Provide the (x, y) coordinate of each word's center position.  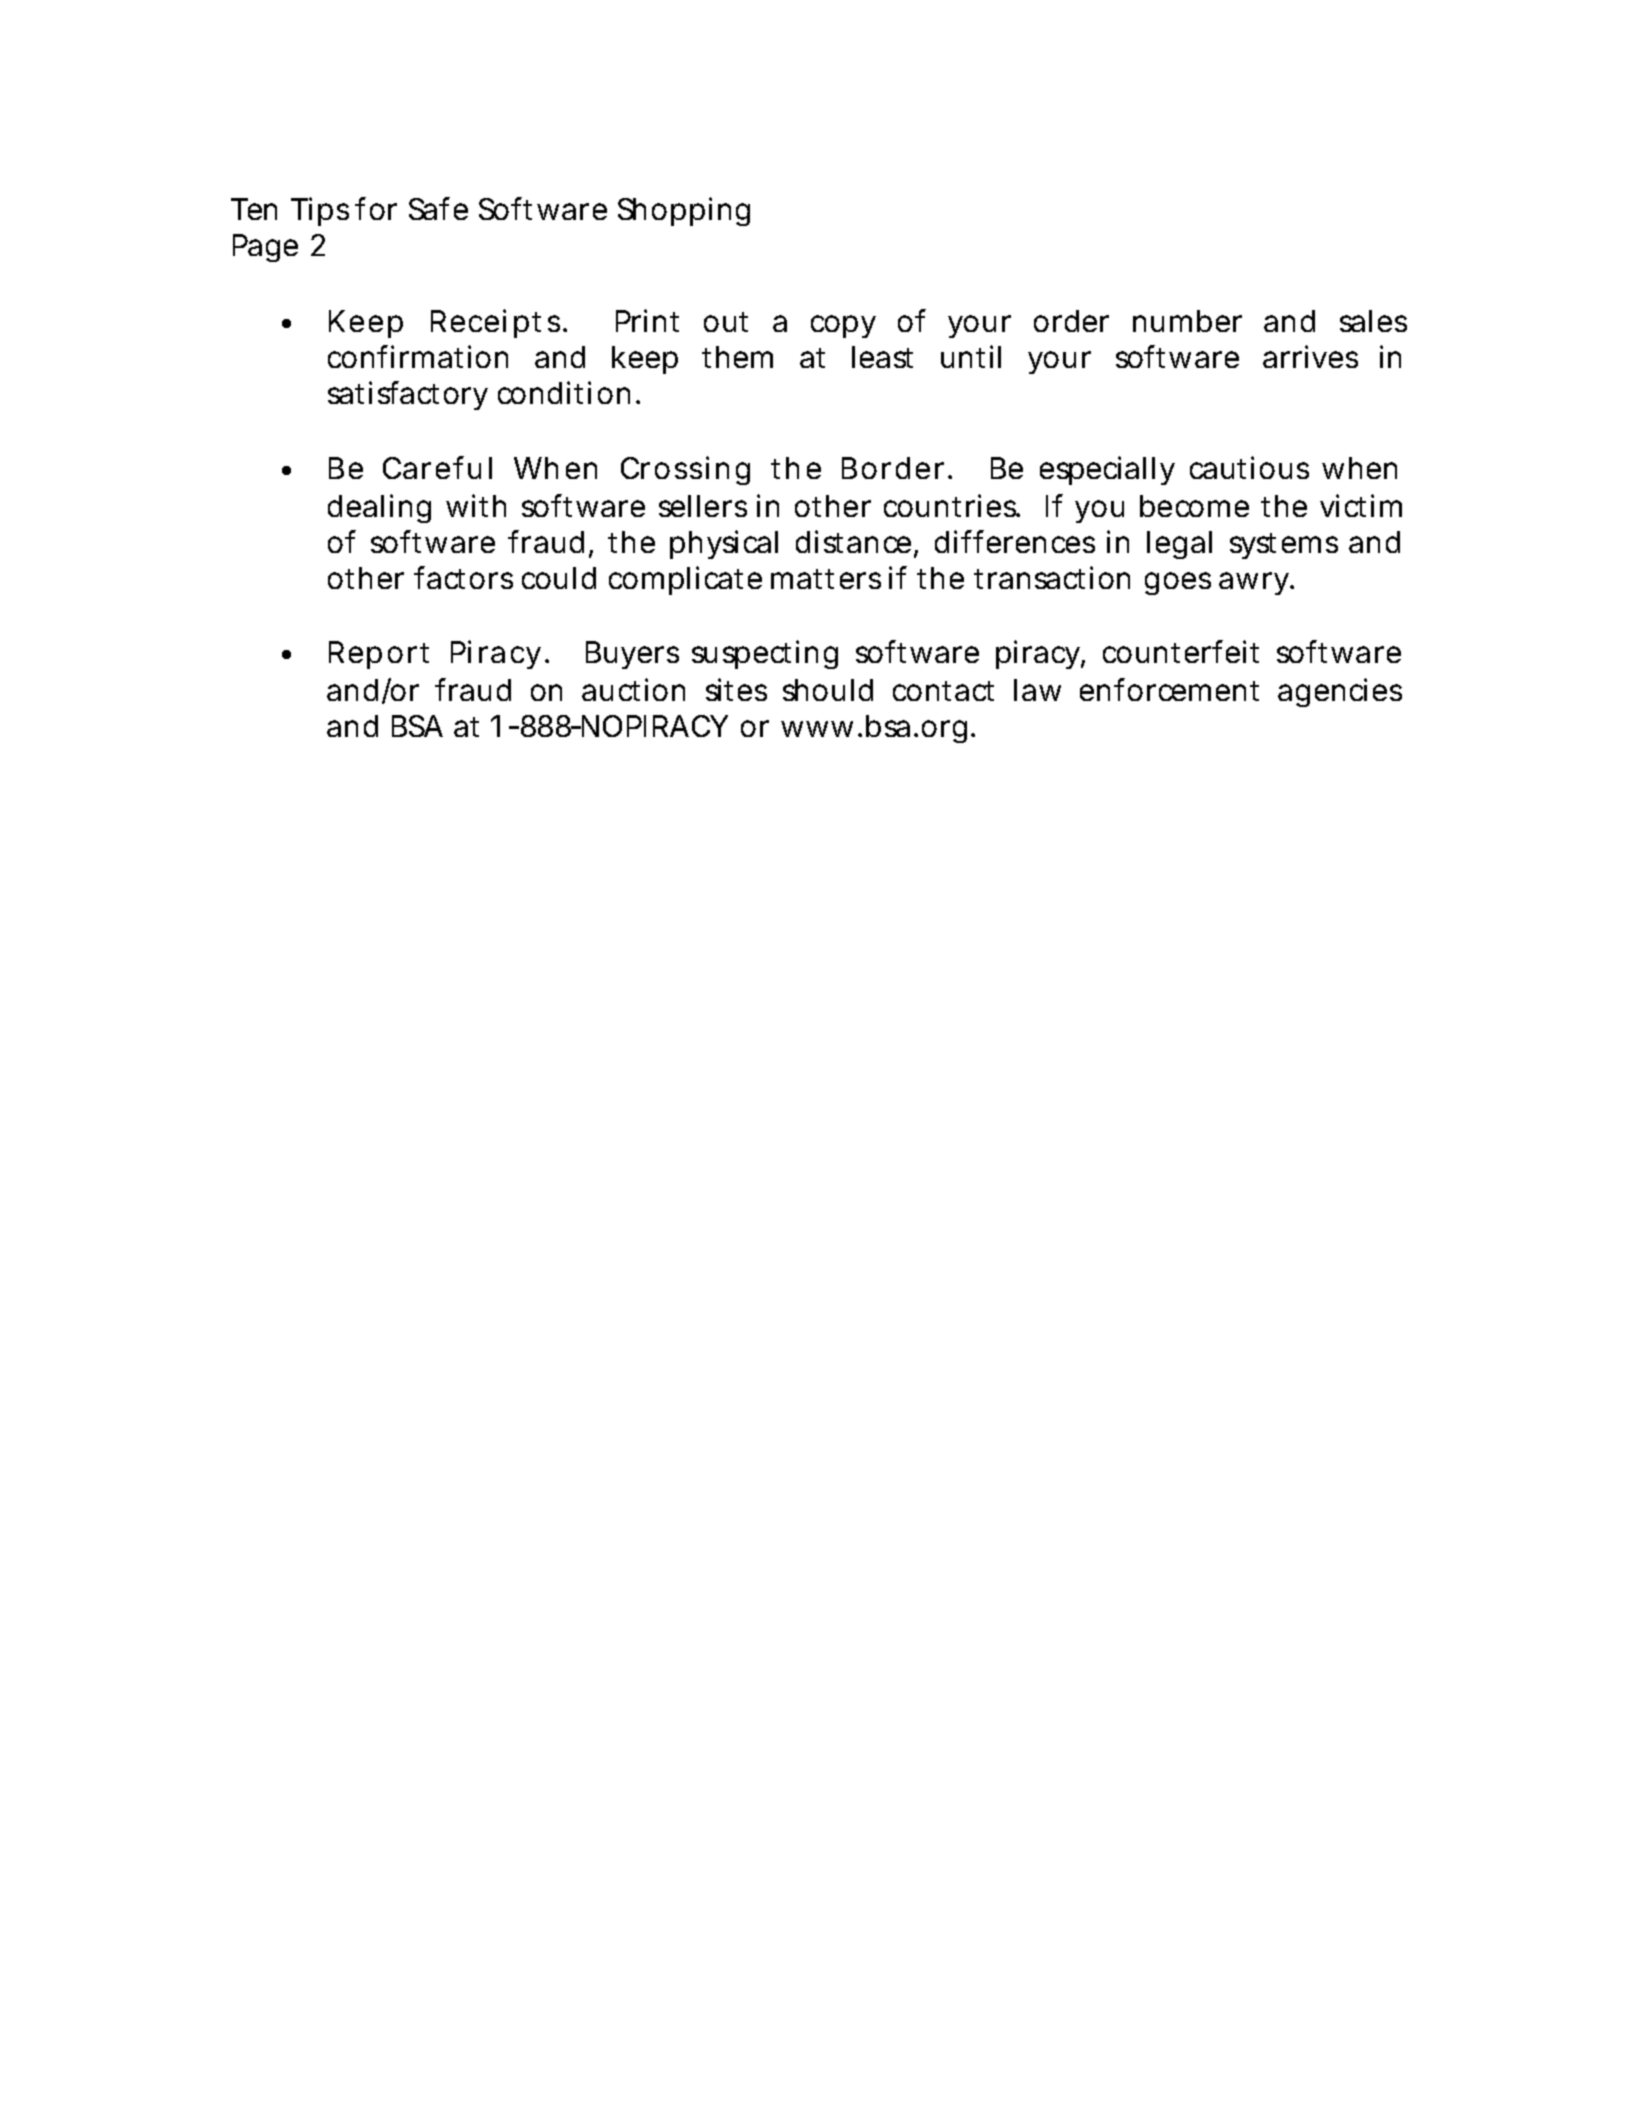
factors (463, 577)
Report (379, 655)
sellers (703, 506)
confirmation (418, 356)
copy (843, 326)
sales (1373, 321)
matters (826, 579)
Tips (320, 211)
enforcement (1169, 689)
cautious (1249, 467)
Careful (437, 467)
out (726, 322)
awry (1253, 583)
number (1187, 321)
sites (736, 689)
